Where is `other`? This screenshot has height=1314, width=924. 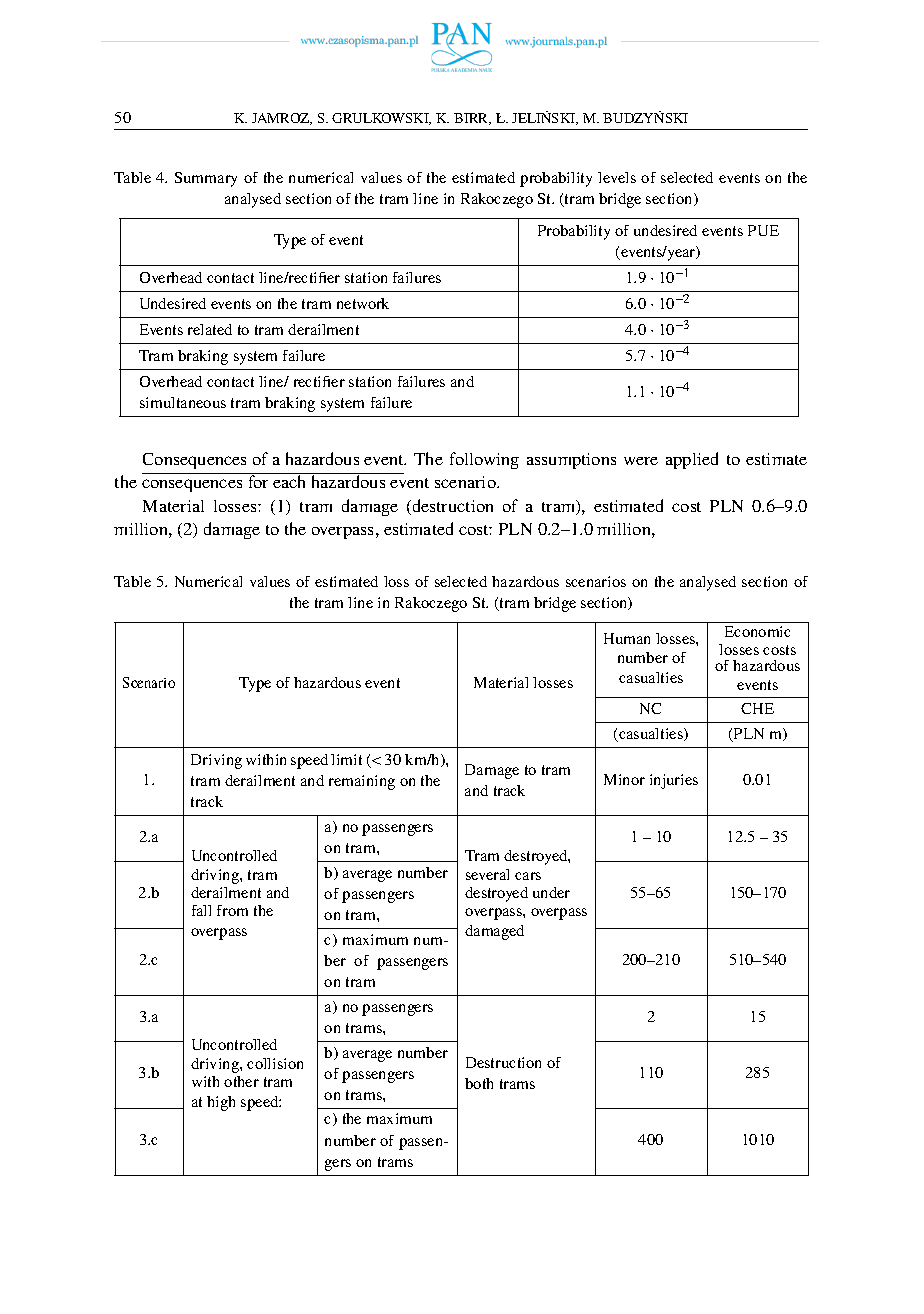 other is located at coordinates (241, 1081).
